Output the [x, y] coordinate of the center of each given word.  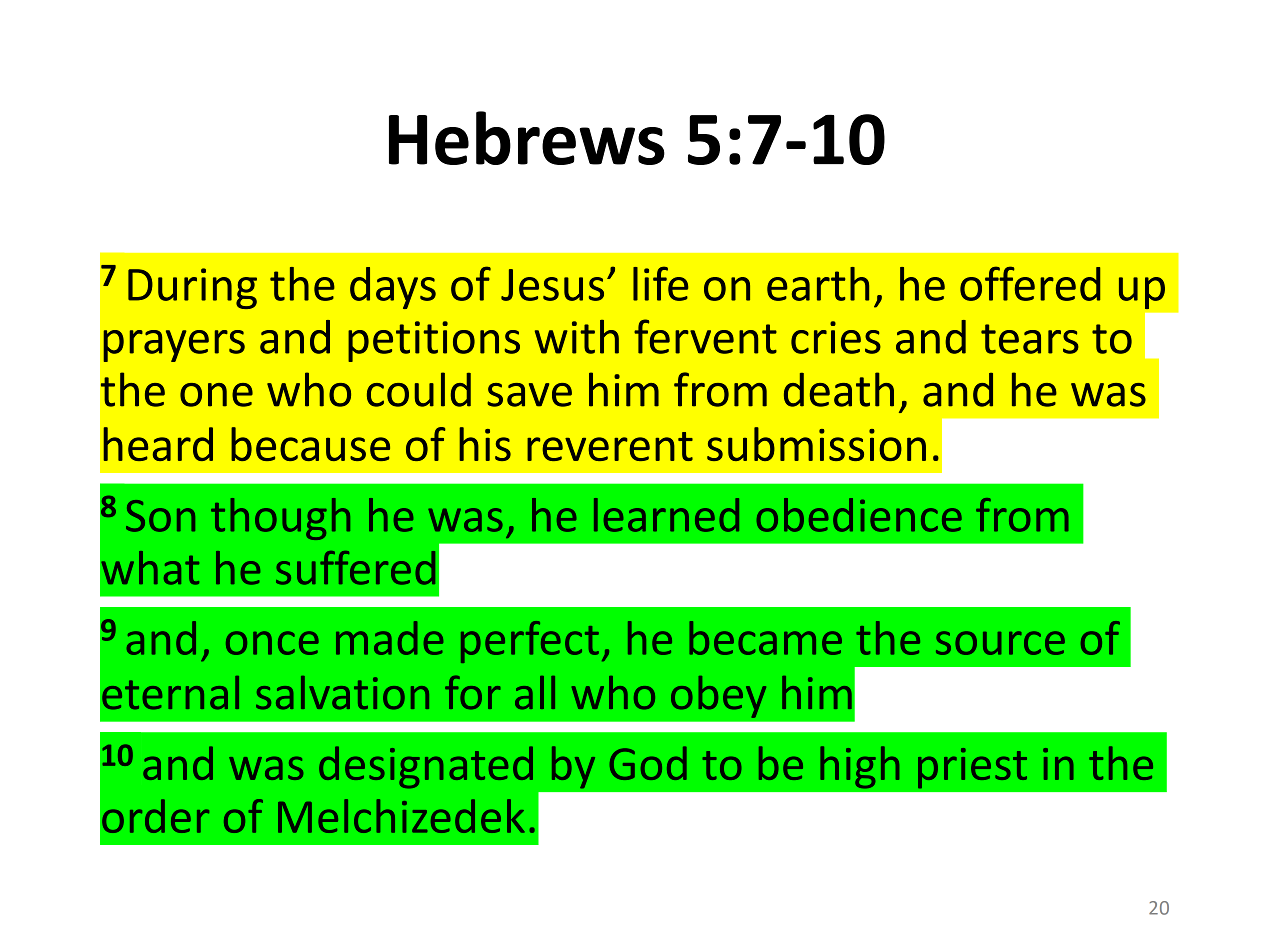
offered [1030, 283]
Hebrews [527, 138]
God [648, 763]
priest [972, 768]
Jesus [552, 285]
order [155, 816]
